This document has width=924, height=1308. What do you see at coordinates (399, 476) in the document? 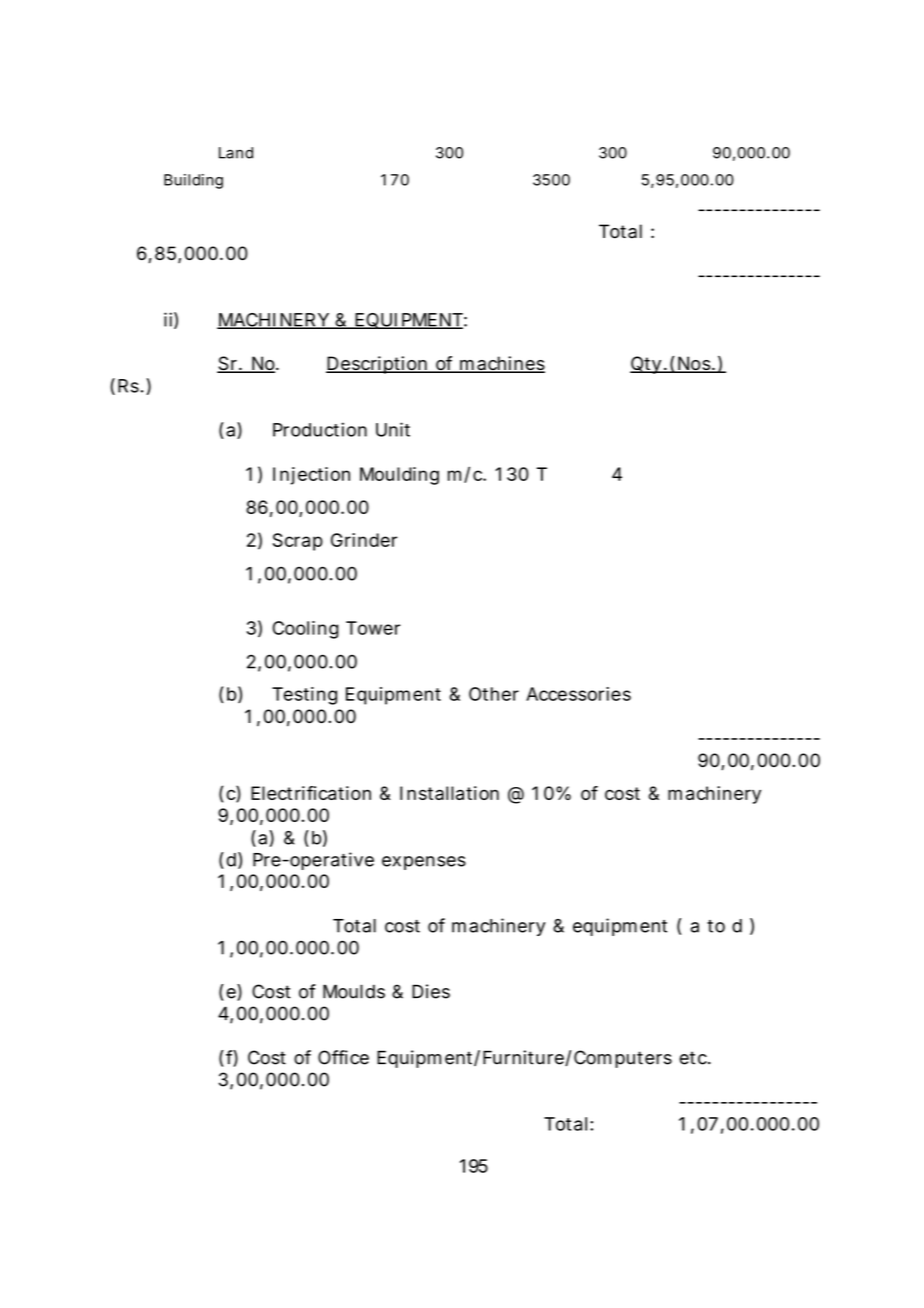
I see `Moulding` at bounding box center [399, 476].
